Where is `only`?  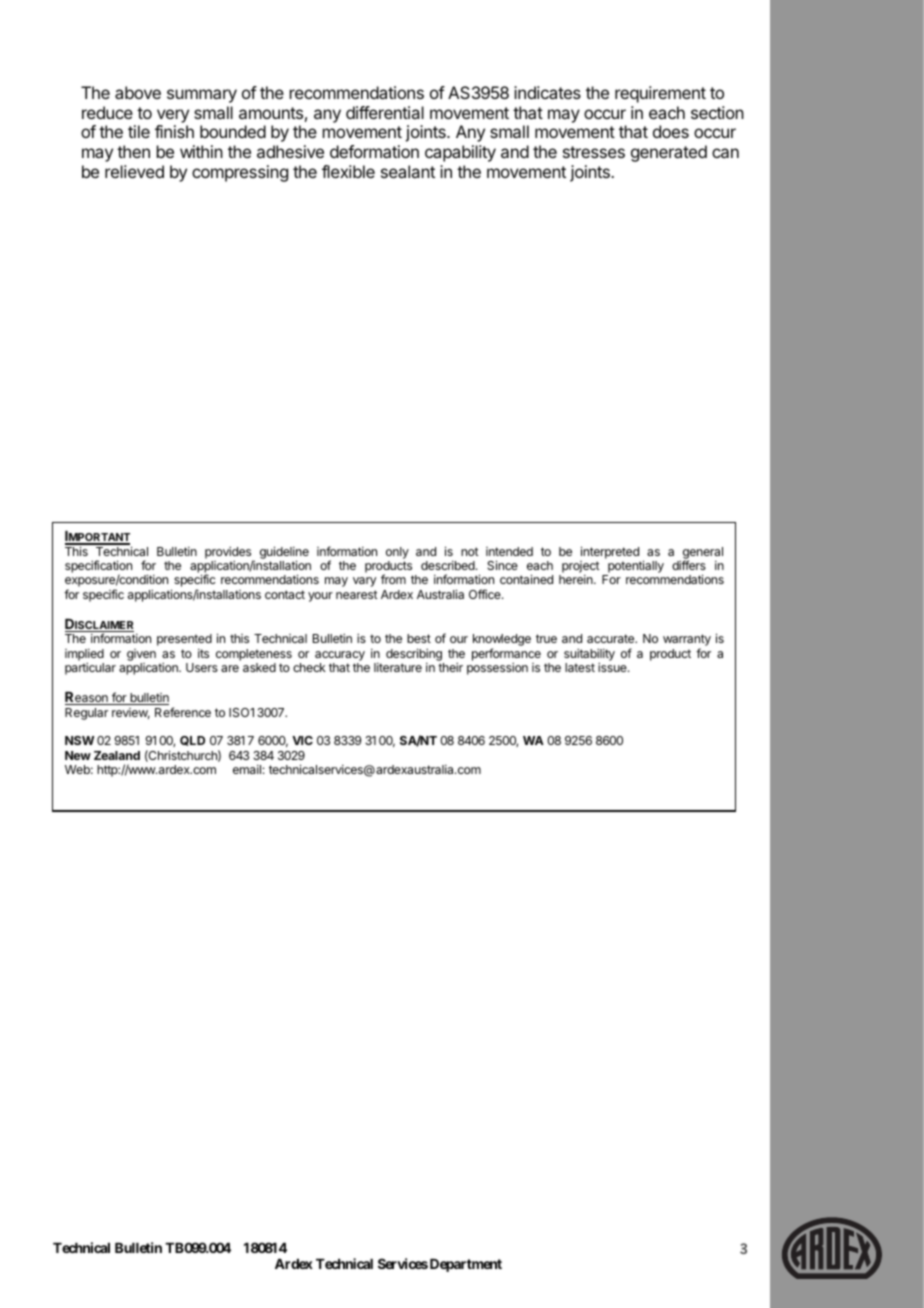 only is located at coordinates (397, 554).
